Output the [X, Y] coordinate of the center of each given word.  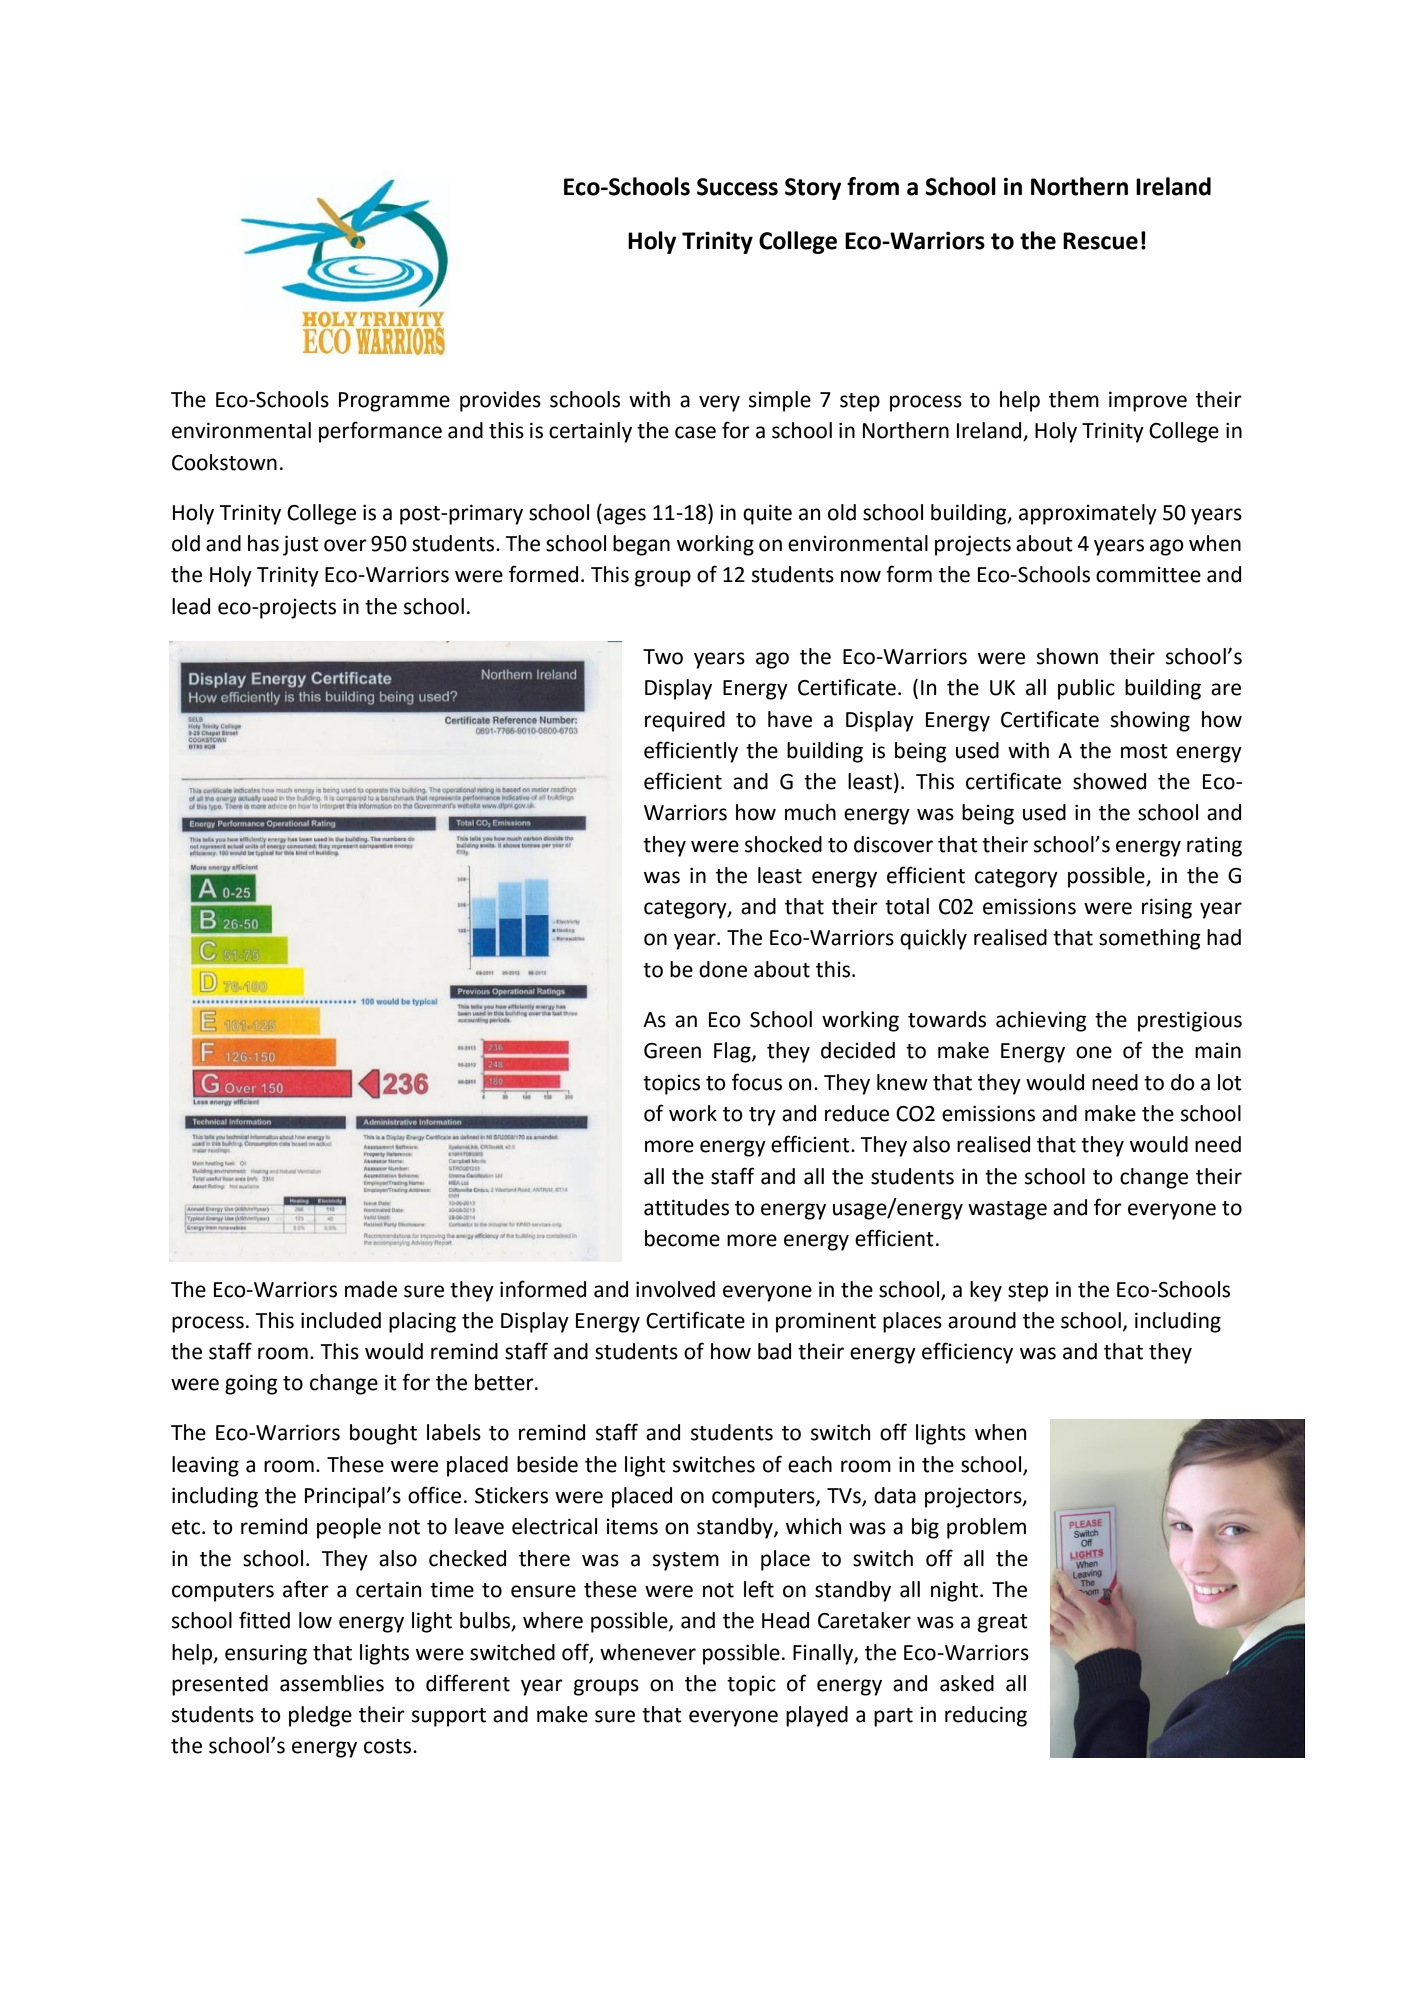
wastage [1007, 1210]
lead [191, 606]
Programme [394, 402]
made [371, 1289]
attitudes [686, 1207]
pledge [320, 1716]
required [685, 721]
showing [1150, 721]
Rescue [1100, 241]
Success [737, 187]
